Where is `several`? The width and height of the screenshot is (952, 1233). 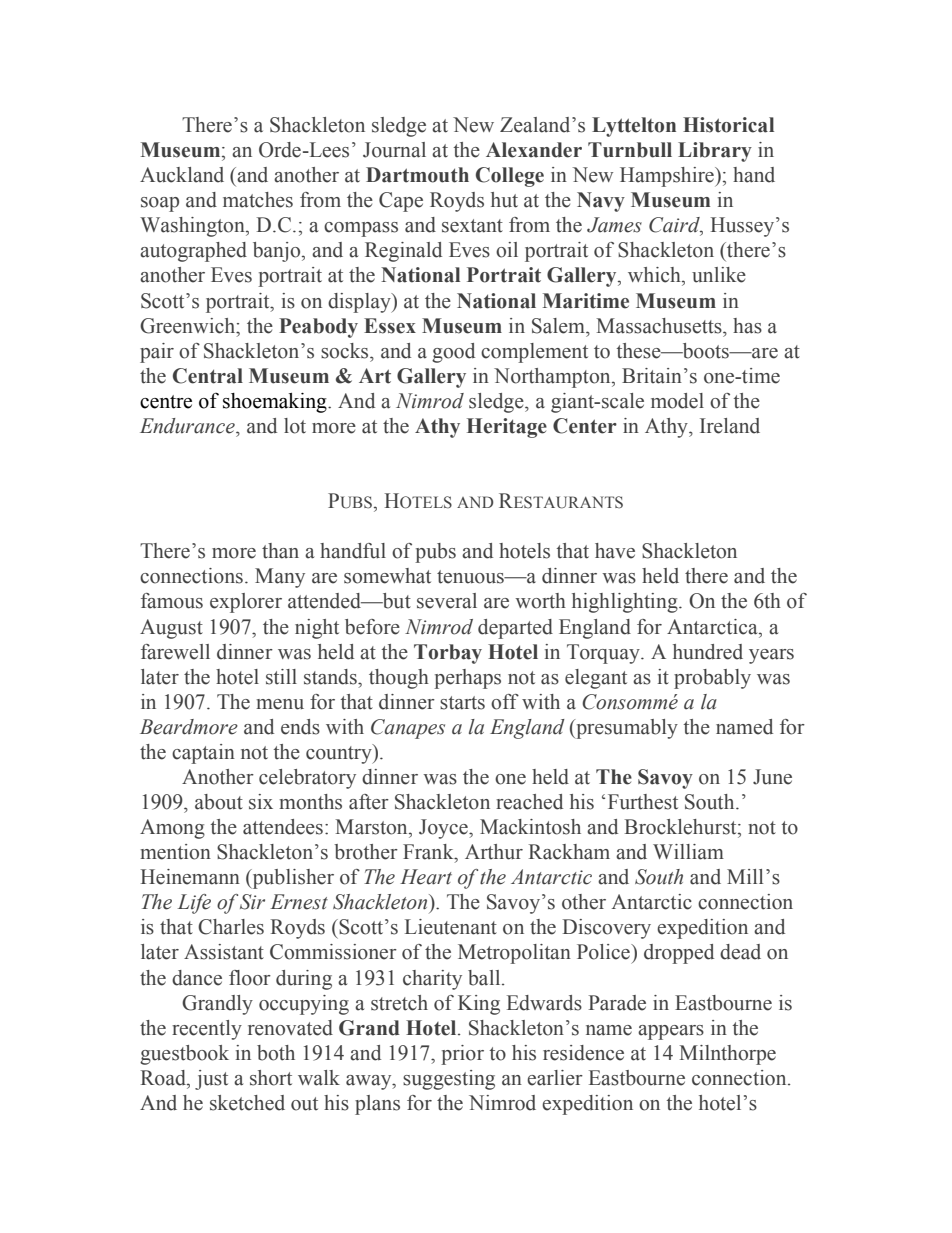 several is located at coordinates (447, 601).
